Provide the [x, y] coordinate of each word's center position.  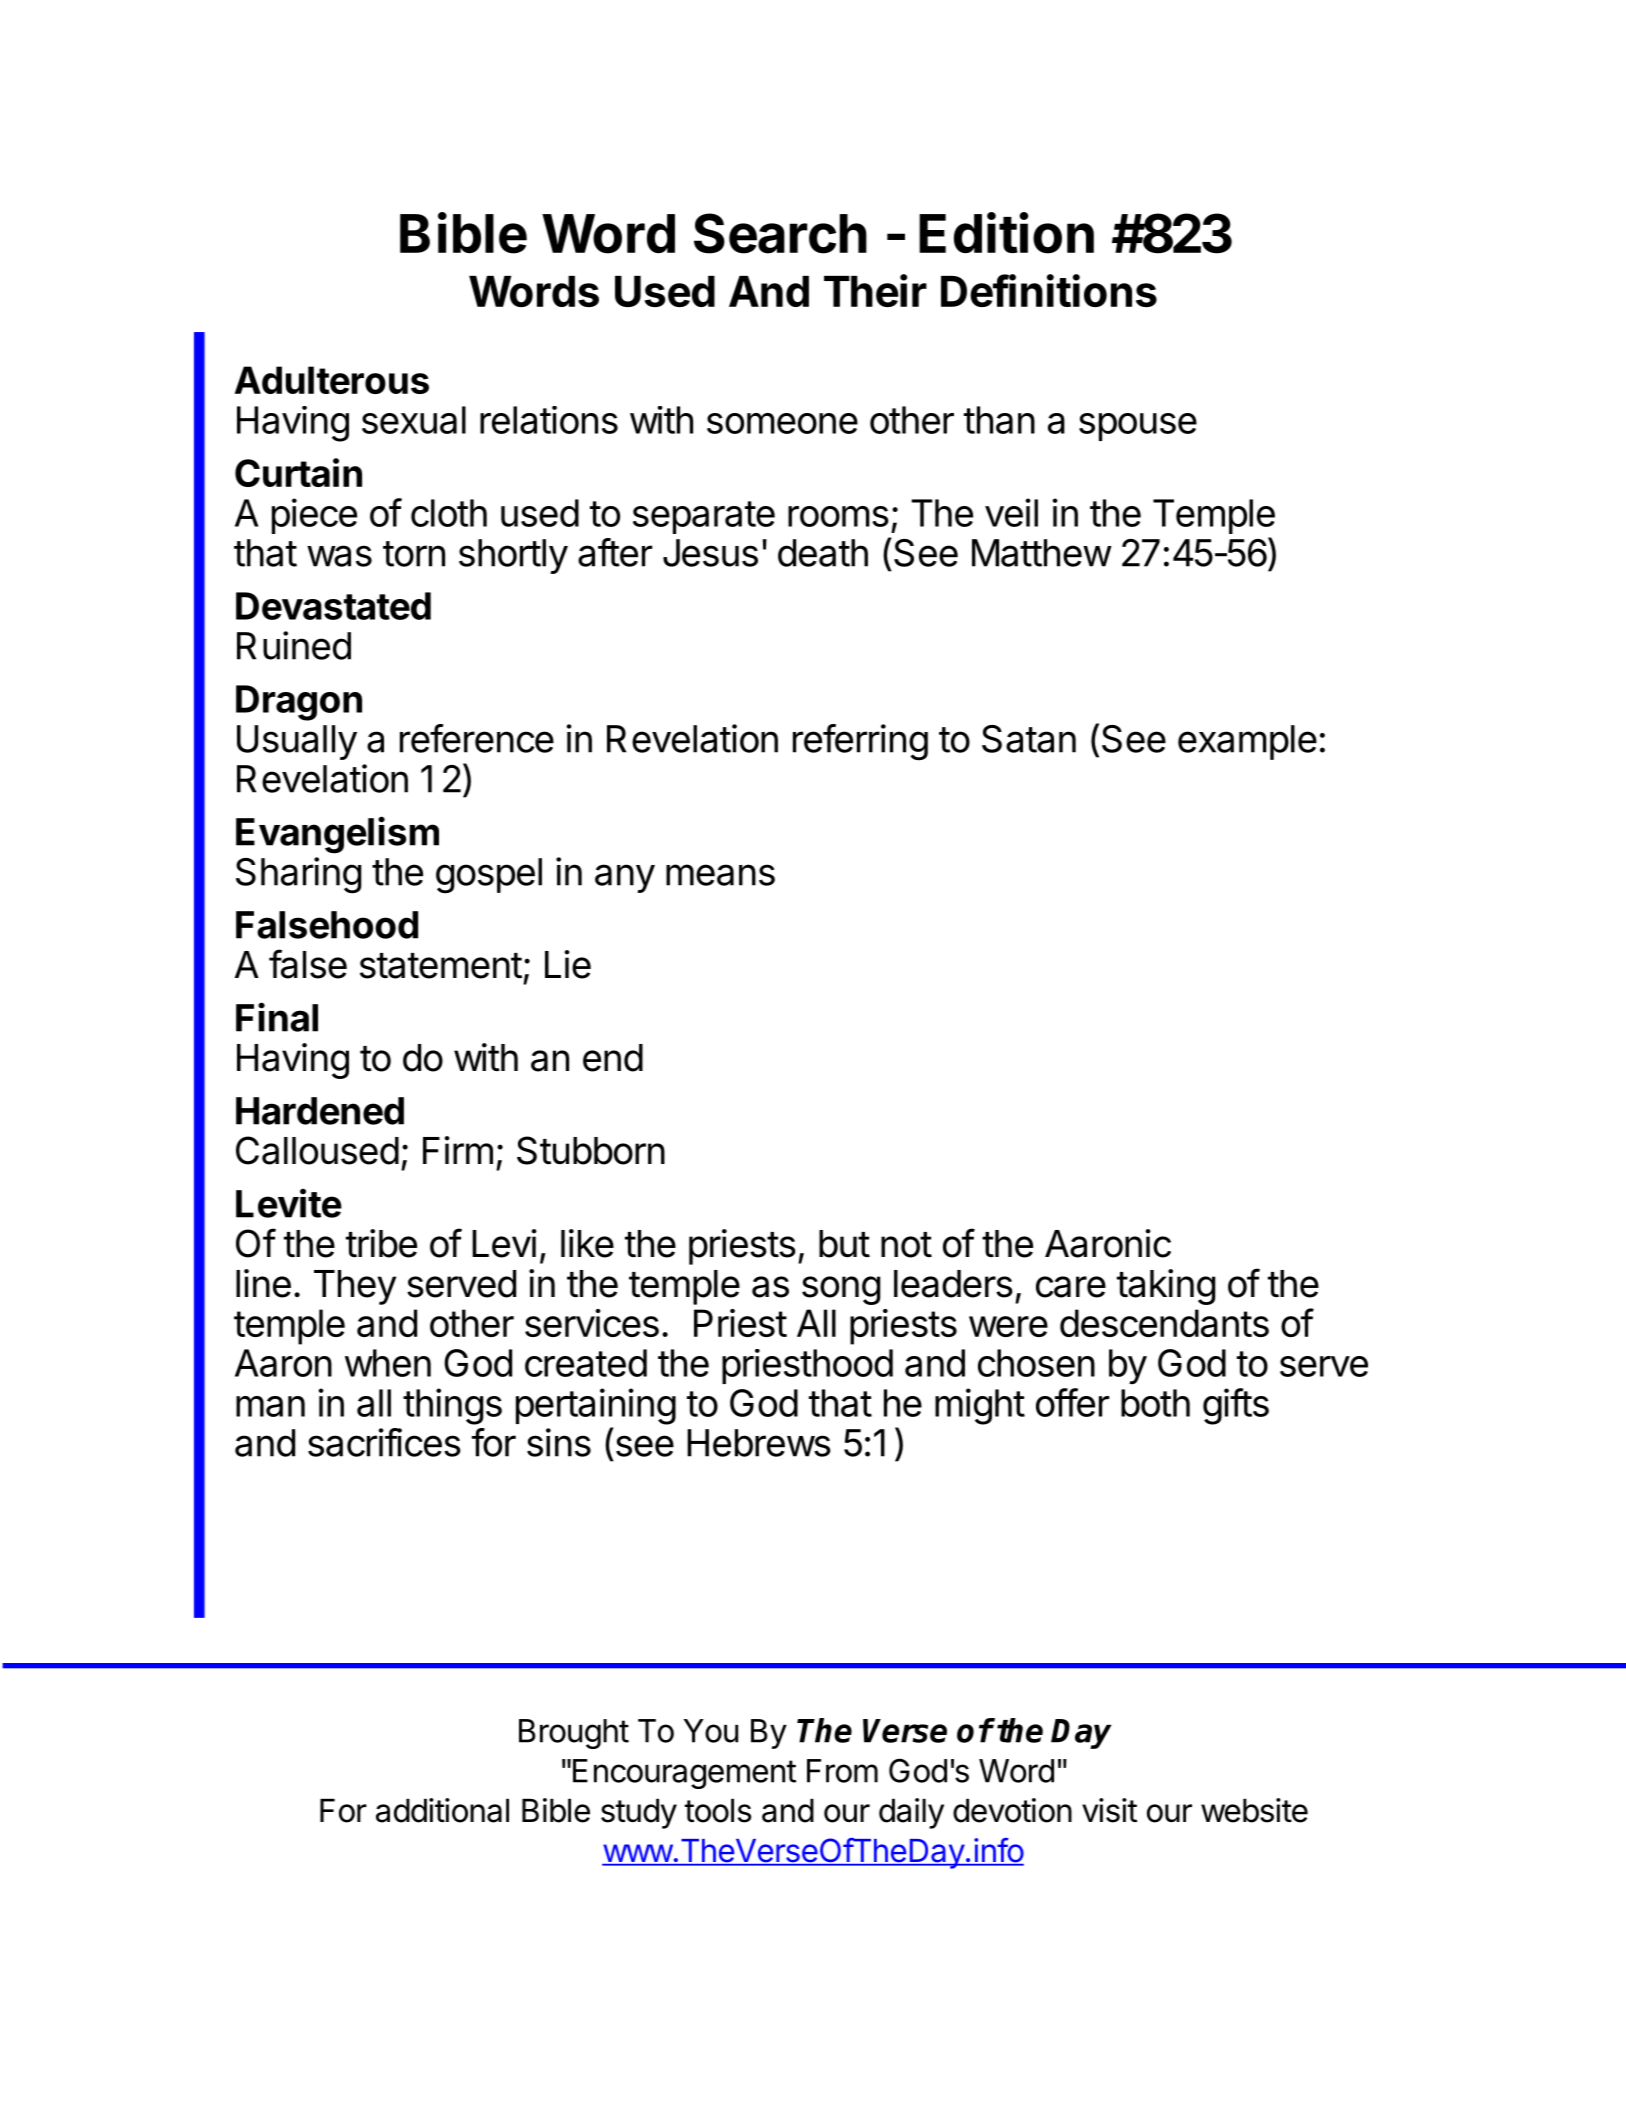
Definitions [1049, 290]
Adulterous [332, 380]
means [720, 875]
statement [441, 966]
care [1071, 1287]
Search [780, 233]
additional [442, 1810]
